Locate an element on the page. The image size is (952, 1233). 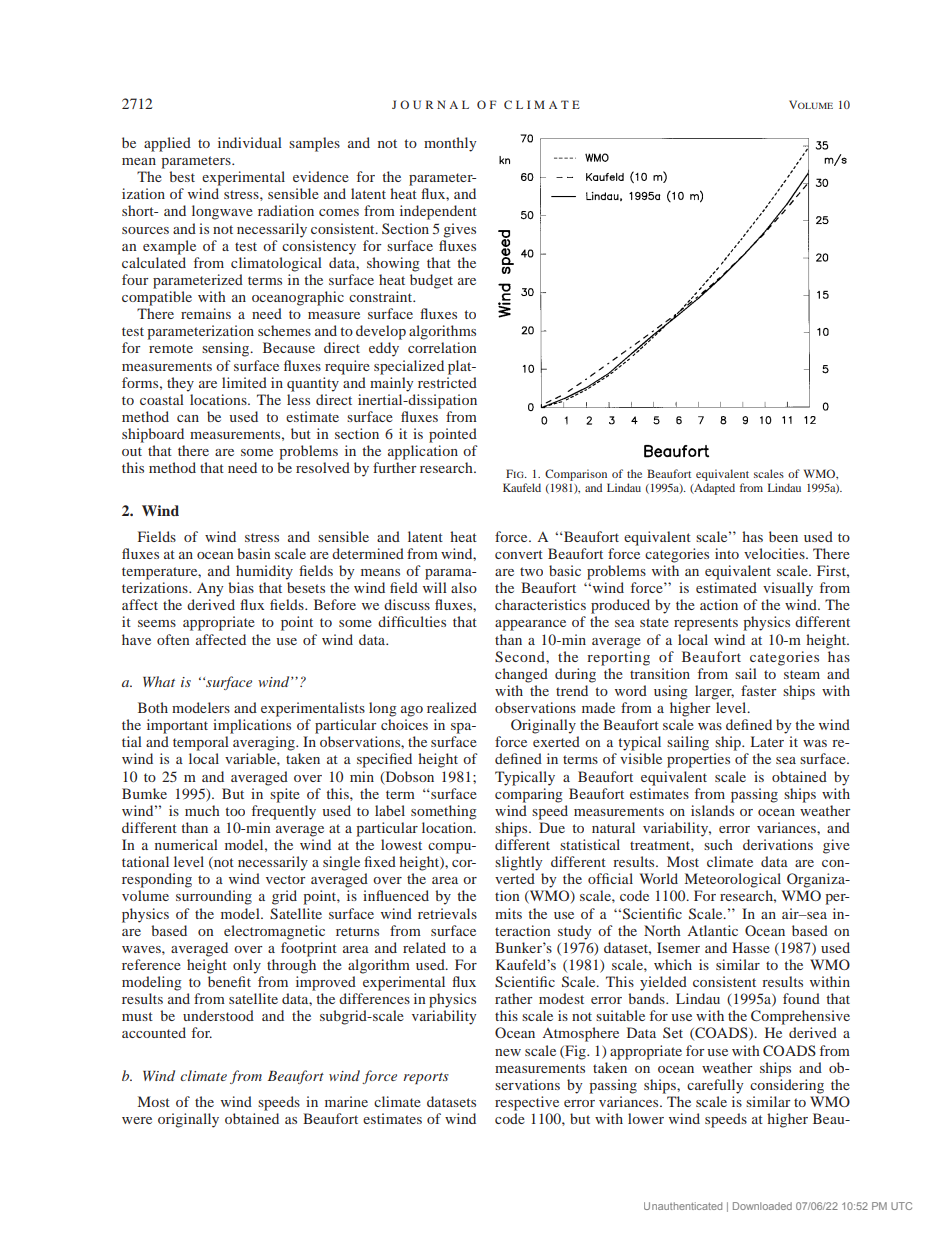
often is located at coordinates (173, 639).
